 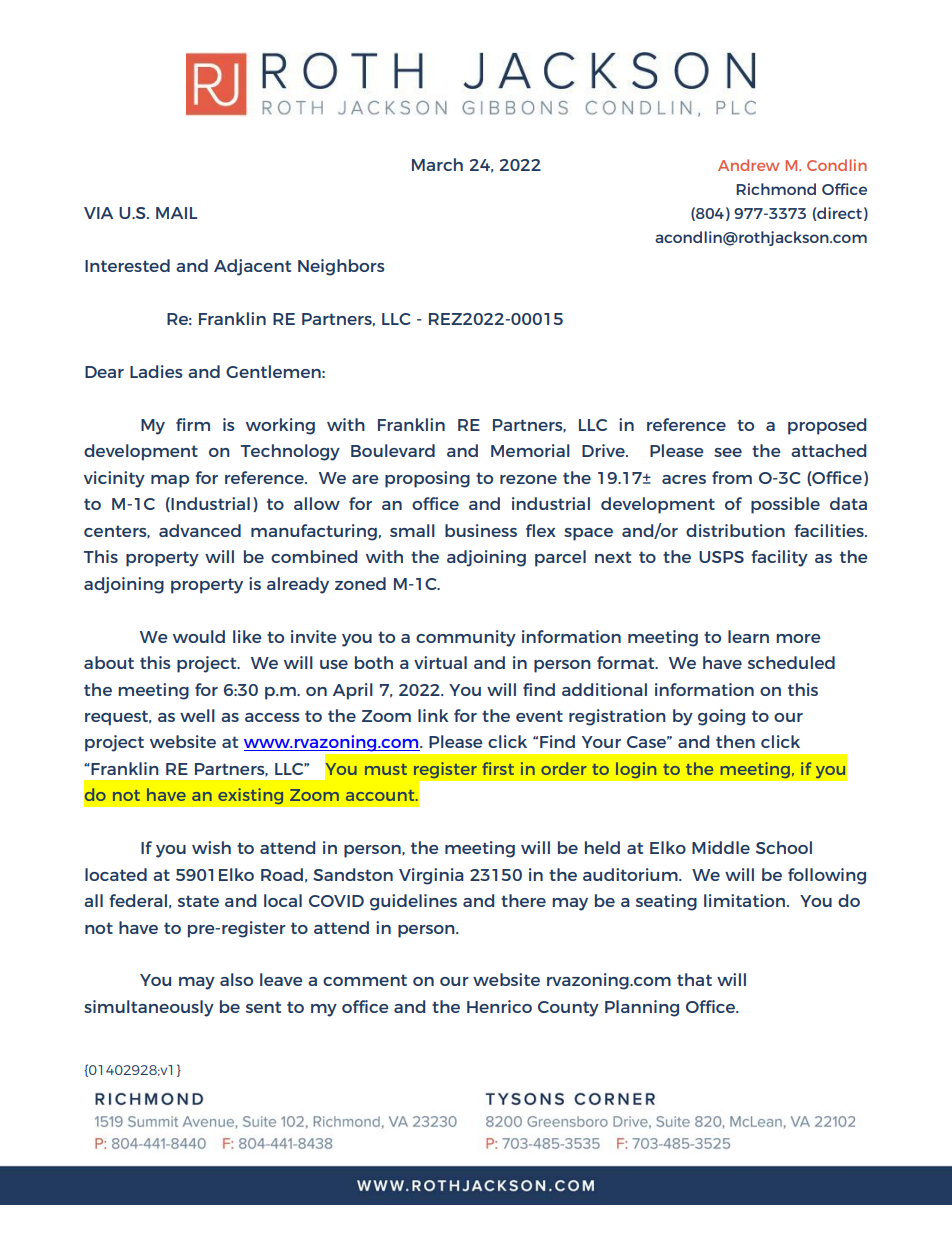 I want to click on facility, so click(x=779, y=558).
